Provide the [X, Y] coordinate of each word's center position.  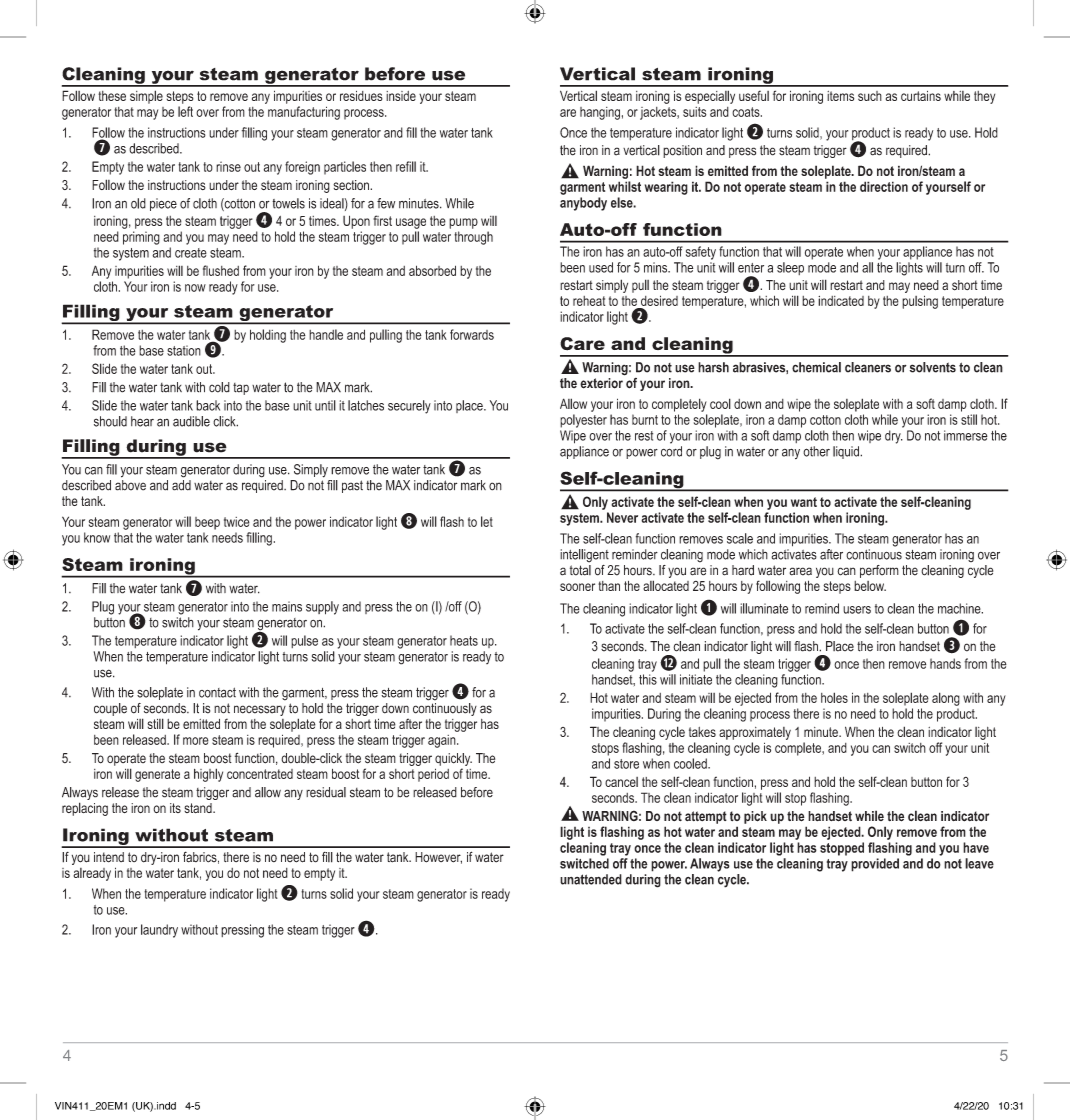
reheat [589, 301]
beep [207, 523]
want [804, 502]
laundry [159, 931]
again [443, 741]
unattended [591, 879]
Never [622, 517]
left [185, 111]
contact [217, 692]
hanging [600, 113]
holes [834, 697]
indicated [841, 301]
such [870, 96]
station [184, 350]
